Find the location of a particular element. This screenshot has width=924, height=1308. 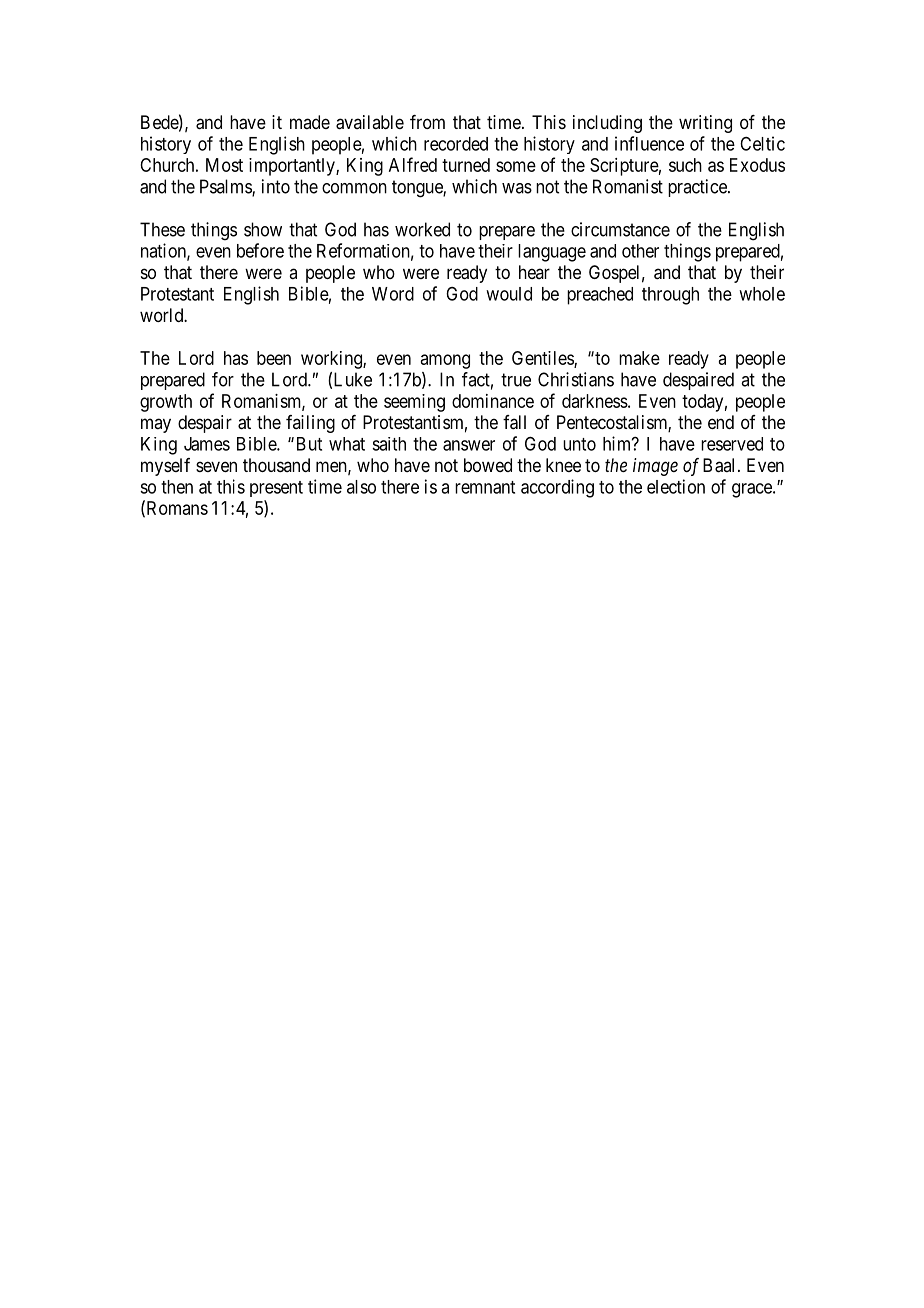

writing is located at coordinates (705, 124).
